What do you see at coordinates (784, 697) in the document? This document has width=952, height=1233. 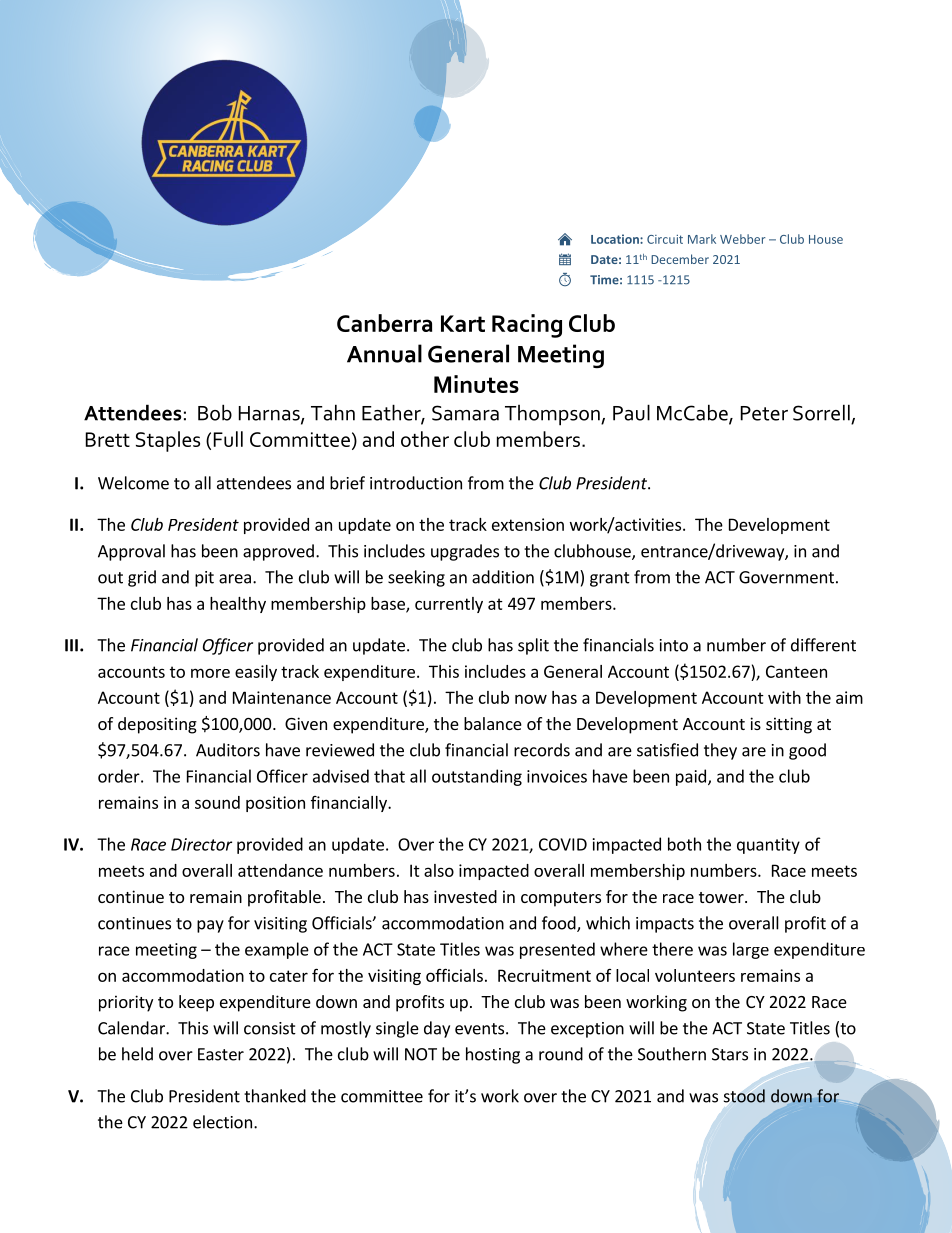 I see `with` at bounding box center [784, 697].
